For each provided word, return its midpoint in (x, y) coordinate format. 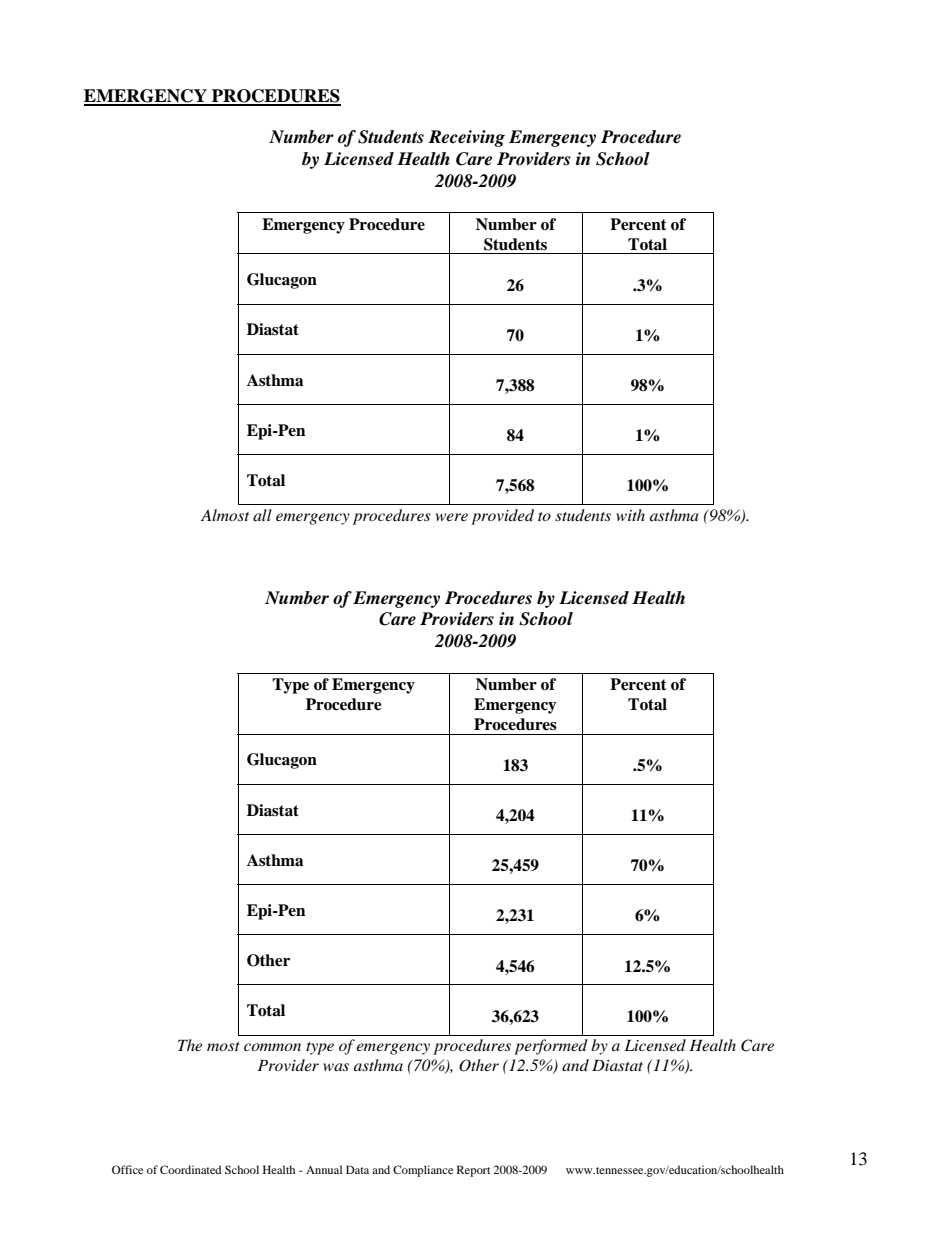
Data (357, 1169)
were (452, 517)
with (630, 515)
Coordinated (190, 1169)
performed (551, 1047)
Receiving (466, 138)
